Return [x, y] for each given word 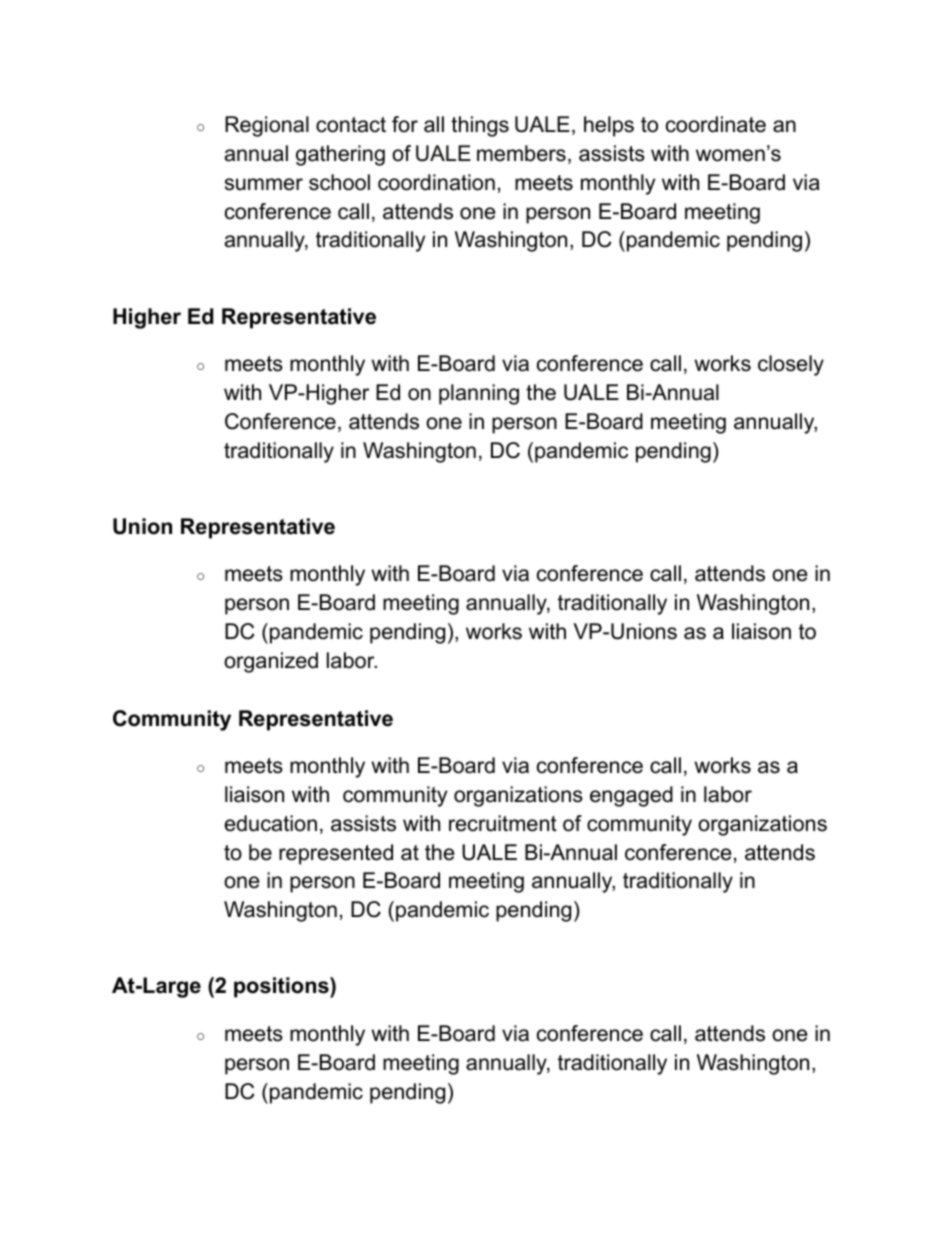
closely [791, 365]
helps [609, 126]
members [521, 153]
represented [336, 854]
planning [479, 394]
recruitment [503, 823]
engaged [631, 796]
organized [271, 662]
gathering [340, 155]
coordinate [716, 124]
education [271, 823]
